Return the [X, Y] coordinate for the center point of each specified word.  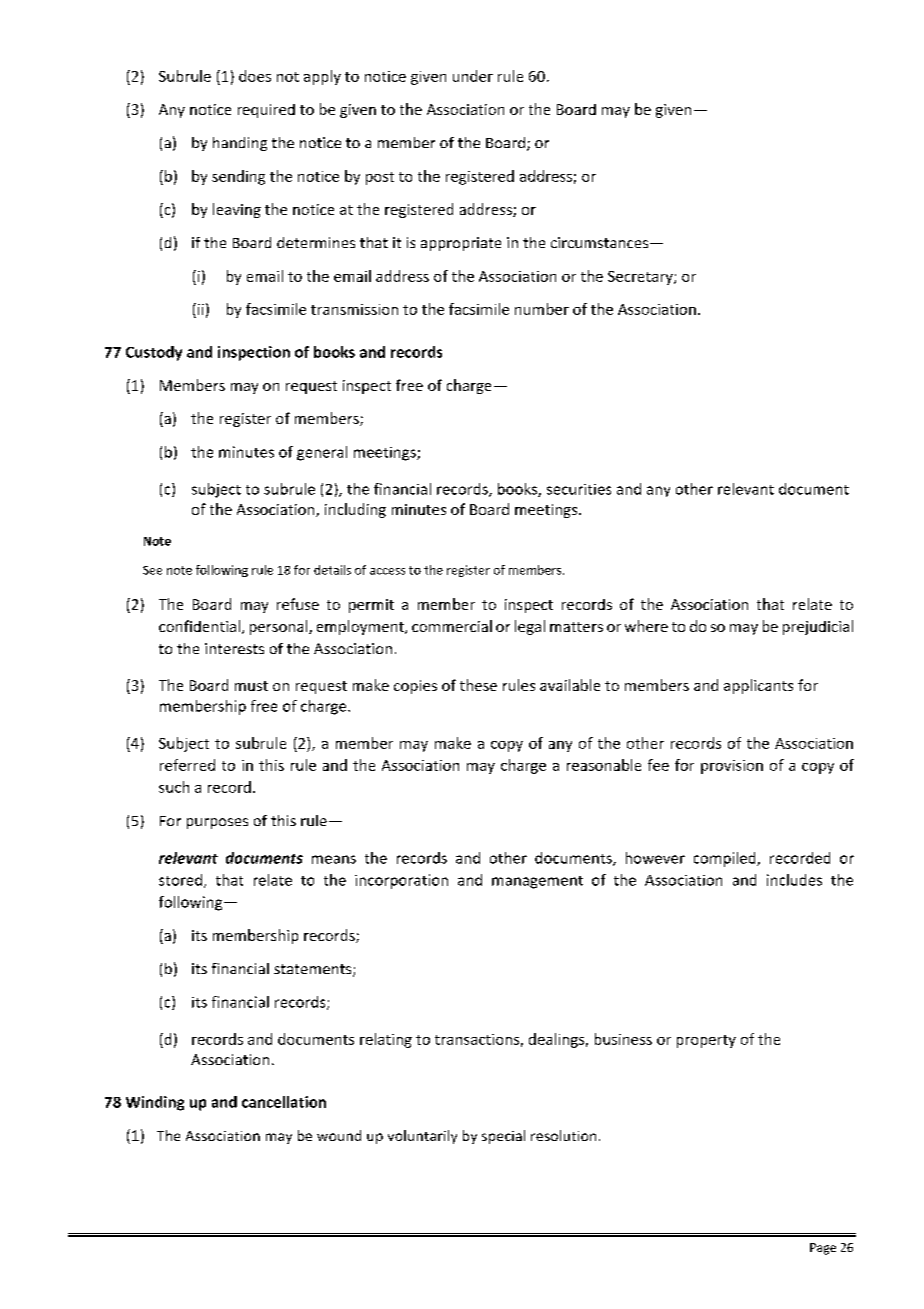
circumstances [601, 242]
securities [579, 489]
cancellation [284, 1102]
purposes [217, 823]
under [473, 76]
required [266, 111]
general [322, 453]
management [537, 882]
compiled [726, 859]
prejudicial [818, 627]
